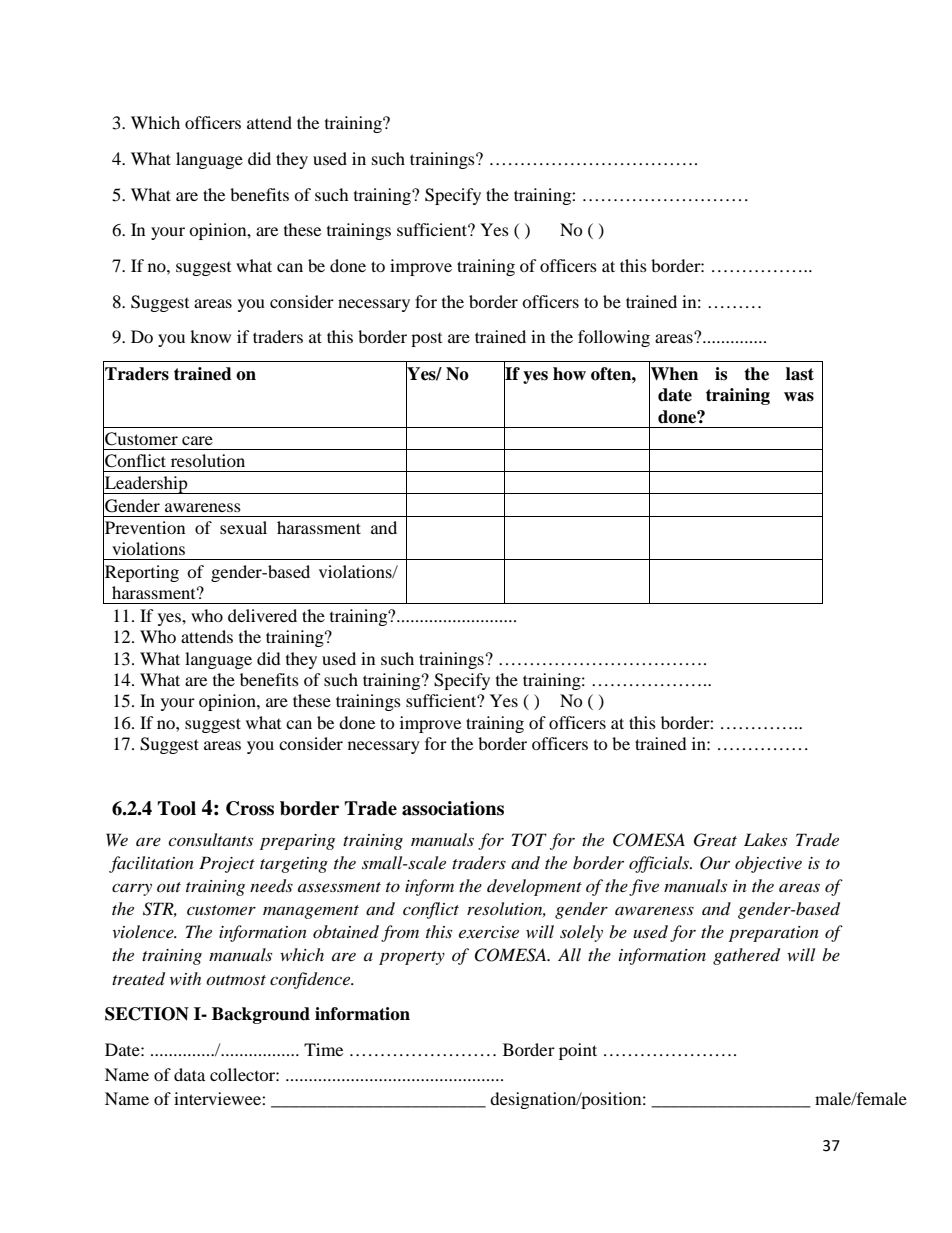  Describe the element at coordinates (210, 336) in the screenshot. I see `know` at that location.
